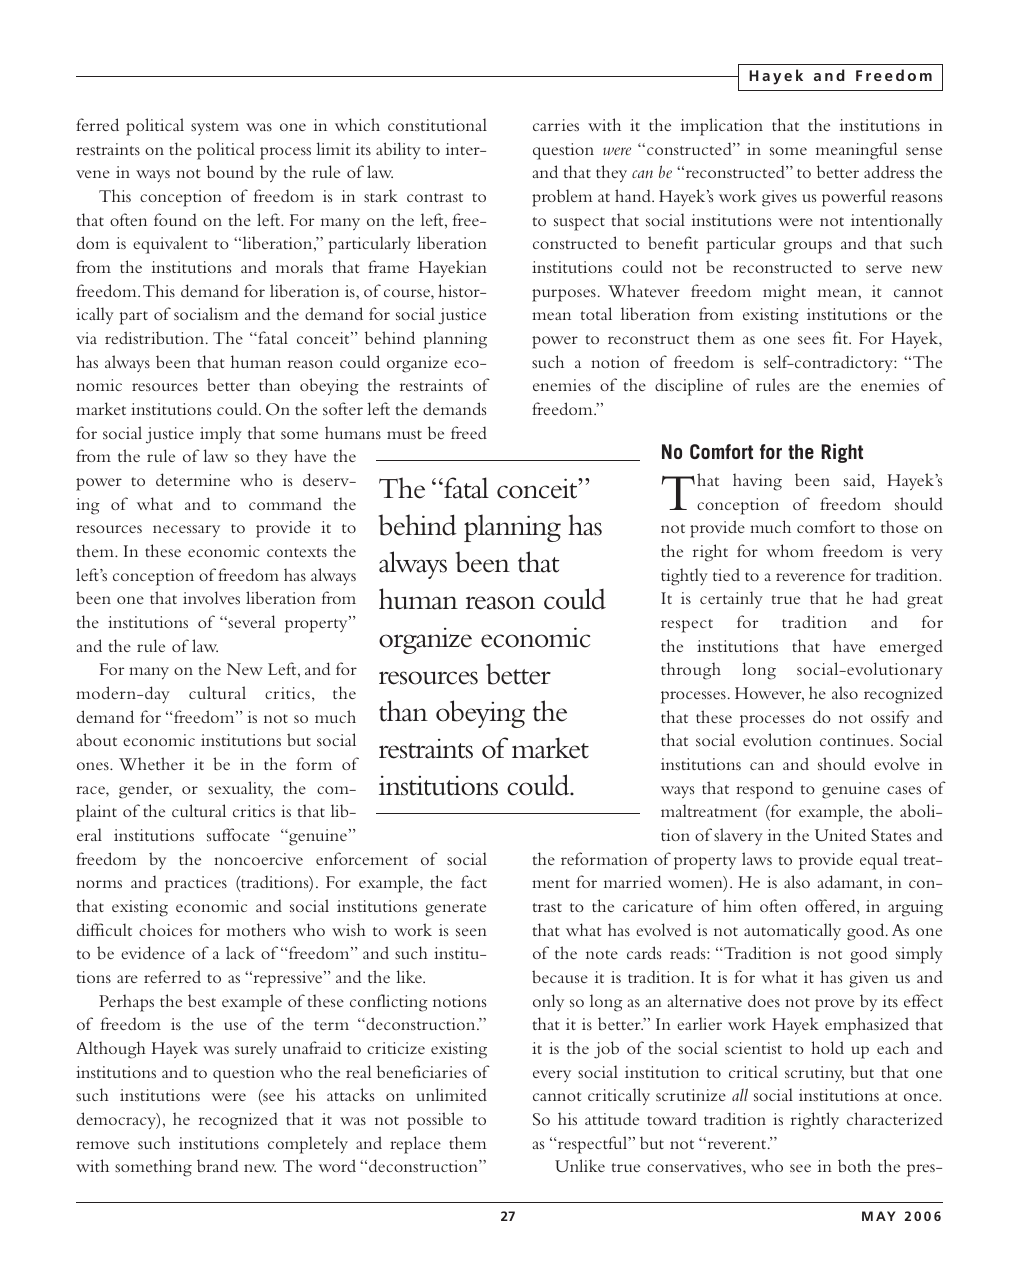  I want to click on address, so click(889, 171).
